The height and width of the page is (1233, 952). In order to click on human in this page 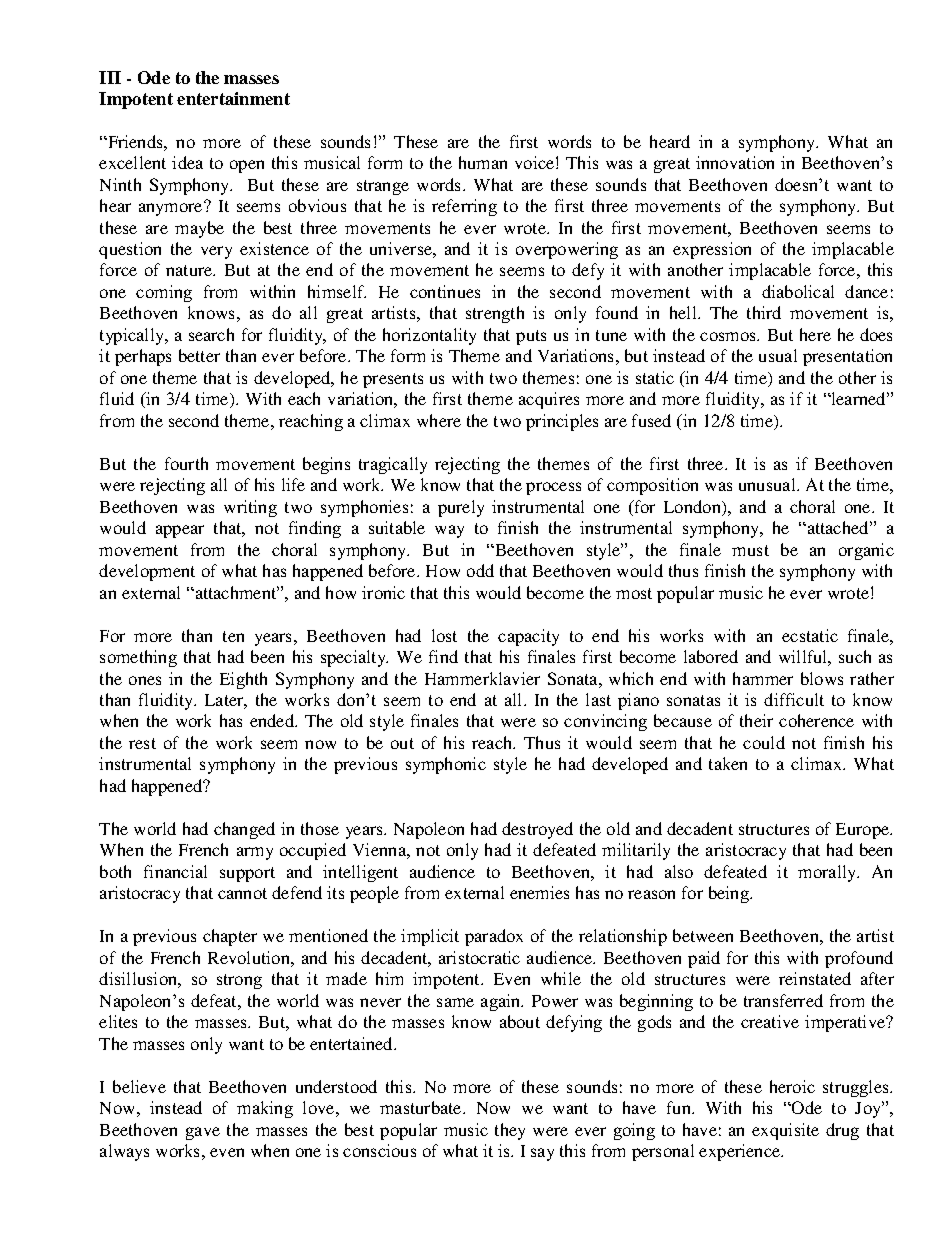, I will do `click(483, 162)`.
